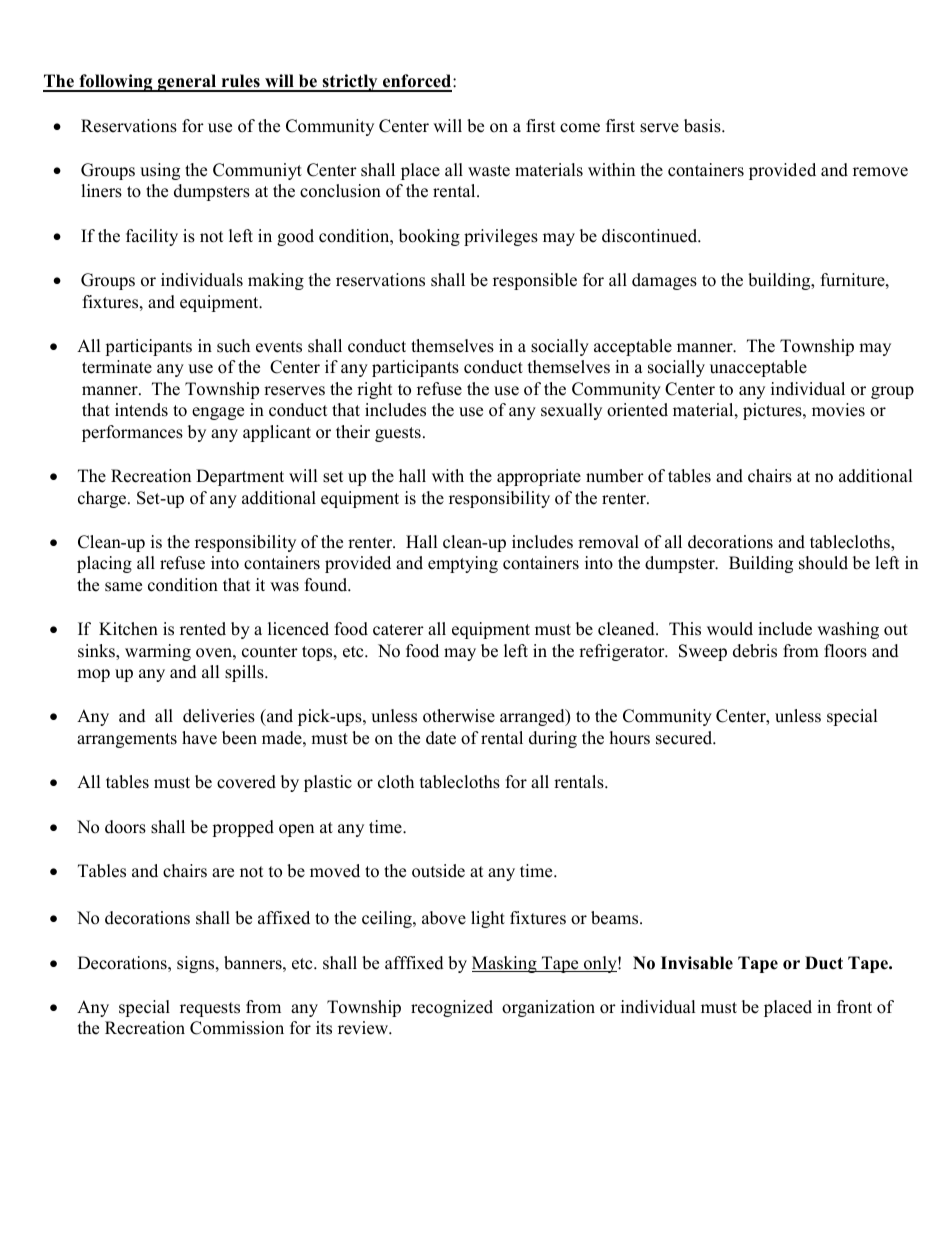 The height and width of the screenshot is (1233, 952). Describe the element at coordinates (452, 1008) in the screenshot. I see `recognized` at that location.
